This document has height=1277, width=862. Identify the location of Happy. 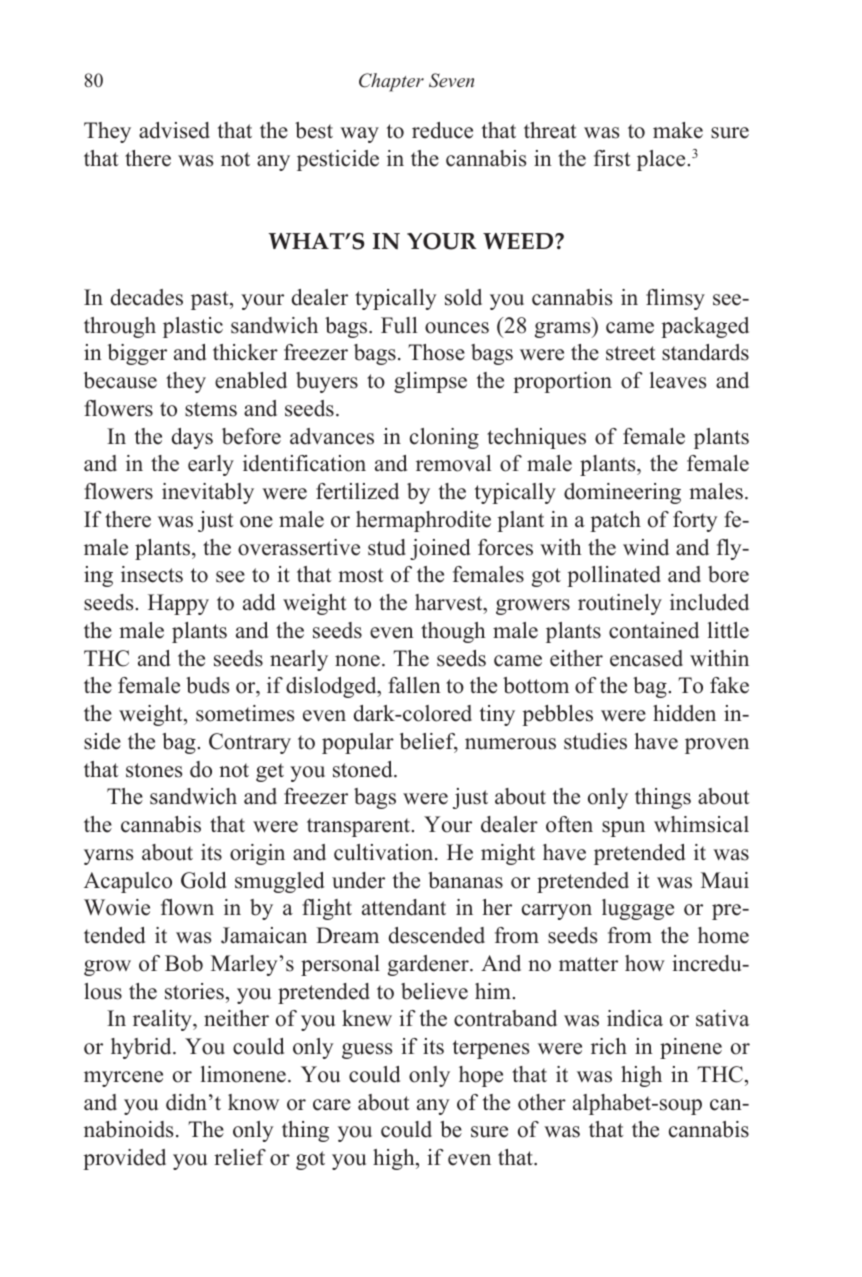
(178, 604).
